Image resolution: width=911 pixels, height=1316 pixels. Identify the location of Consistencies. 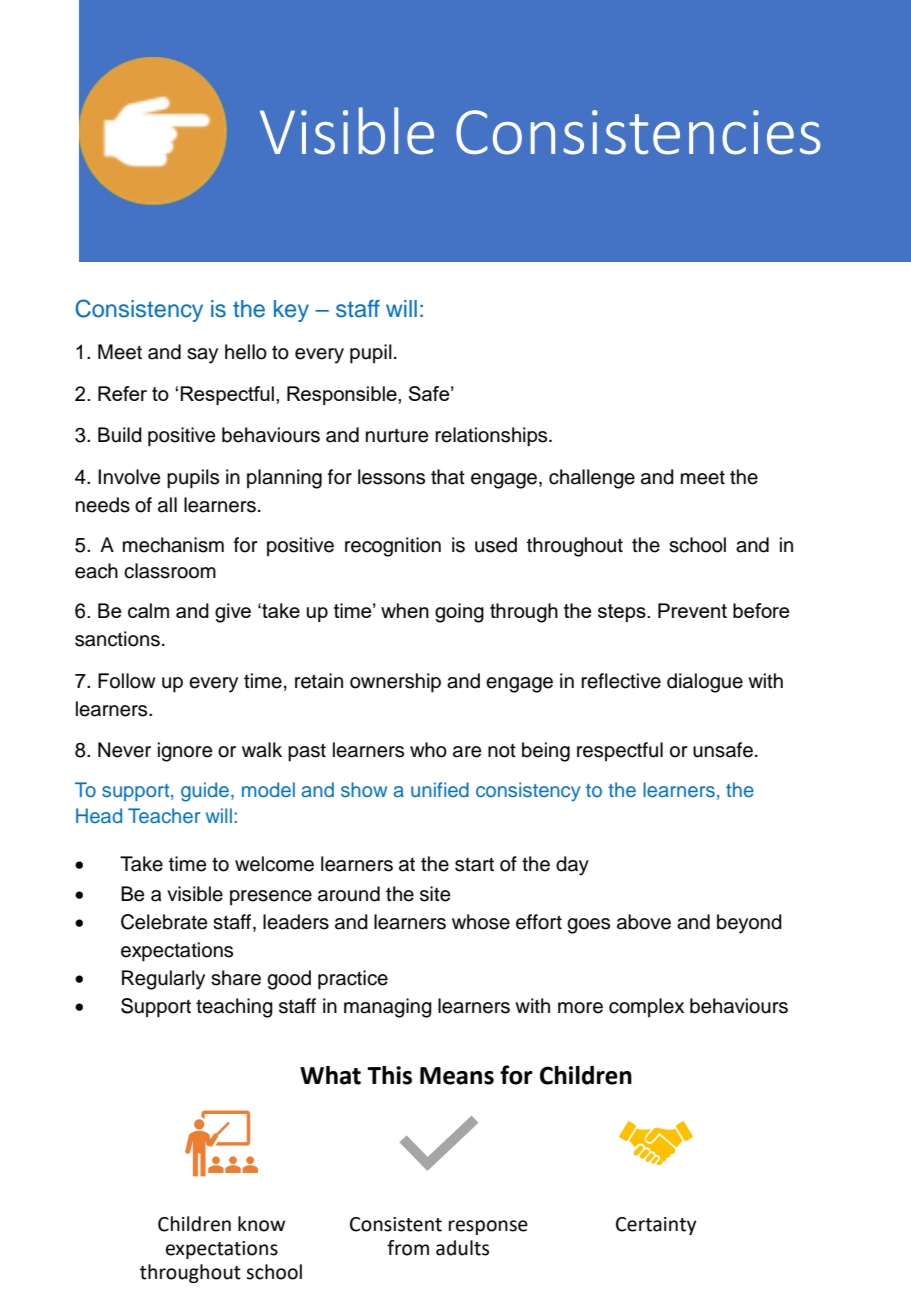
(638, 132).
